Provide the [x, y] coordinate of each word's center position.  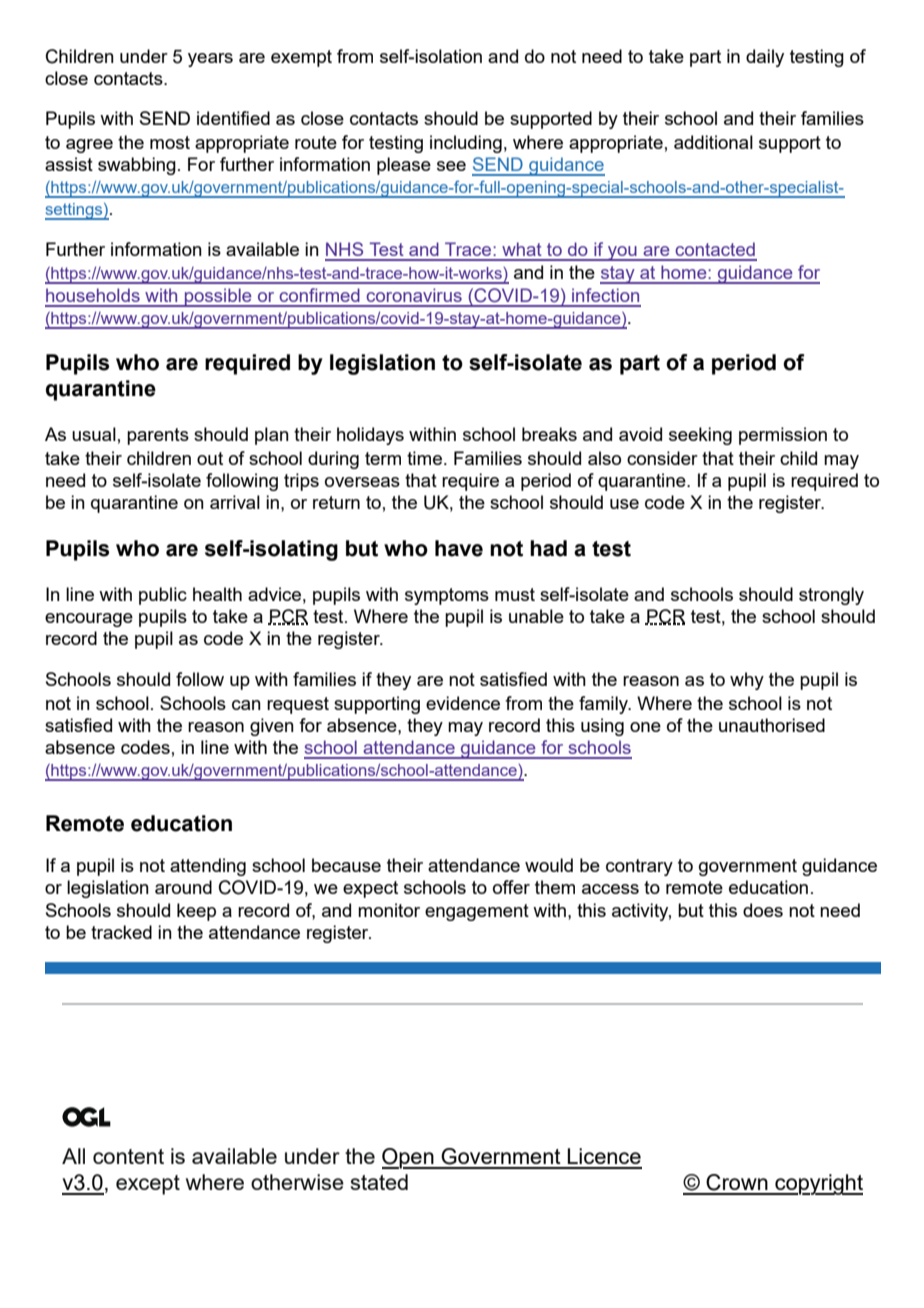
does [763, 910]
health [217, 594]
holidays [370, 436]
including [466, 144]
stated [379, 1182]
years [210, 60]
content [128, 1156]
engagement [477, 912]
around [183, 887]
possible [218, 297]
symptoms [447, 596]
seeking [700, 436]
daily [765, 58]
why [747, 681]
